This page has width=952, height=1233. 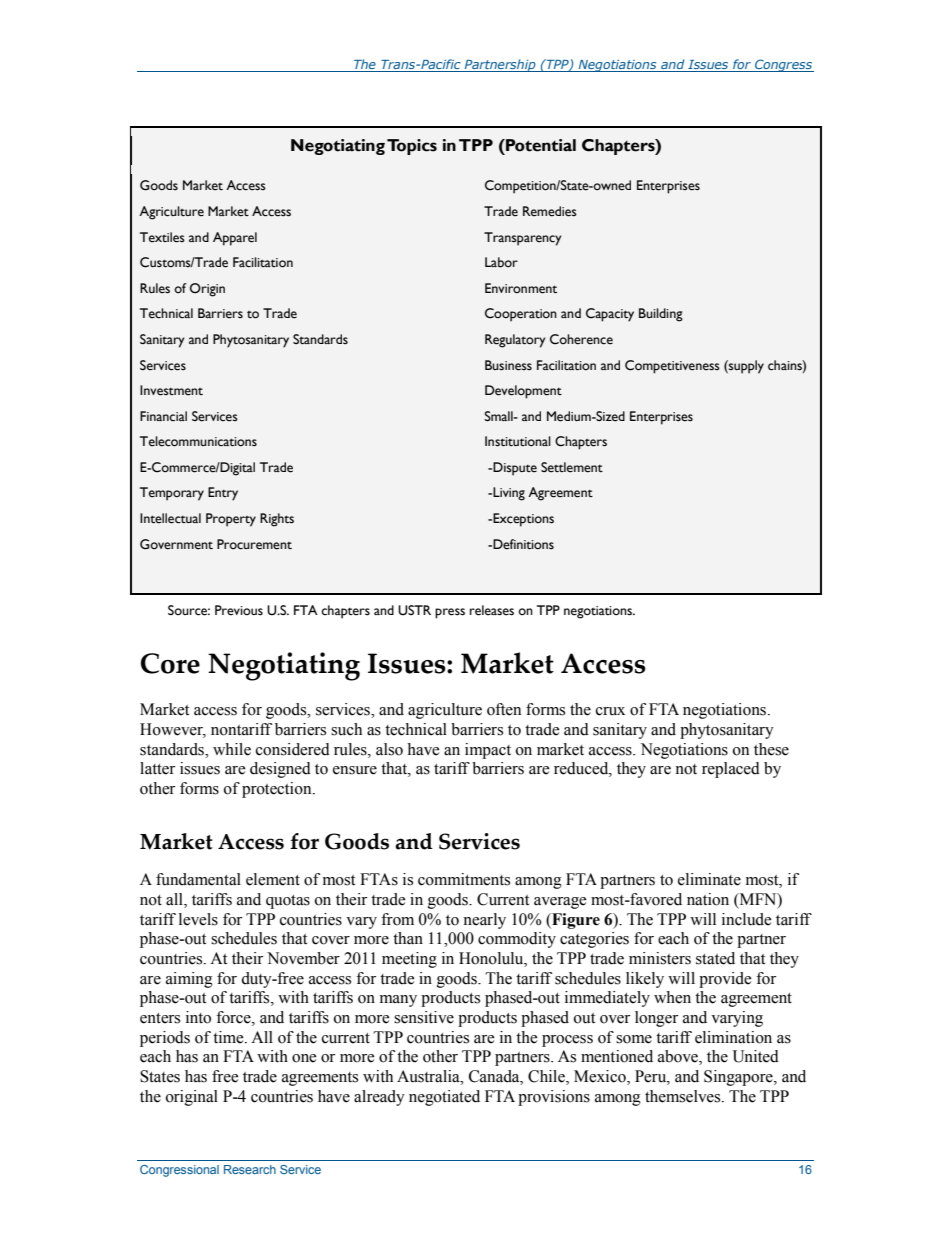 I want to click on Remedies, so click(x=550, y=211).
